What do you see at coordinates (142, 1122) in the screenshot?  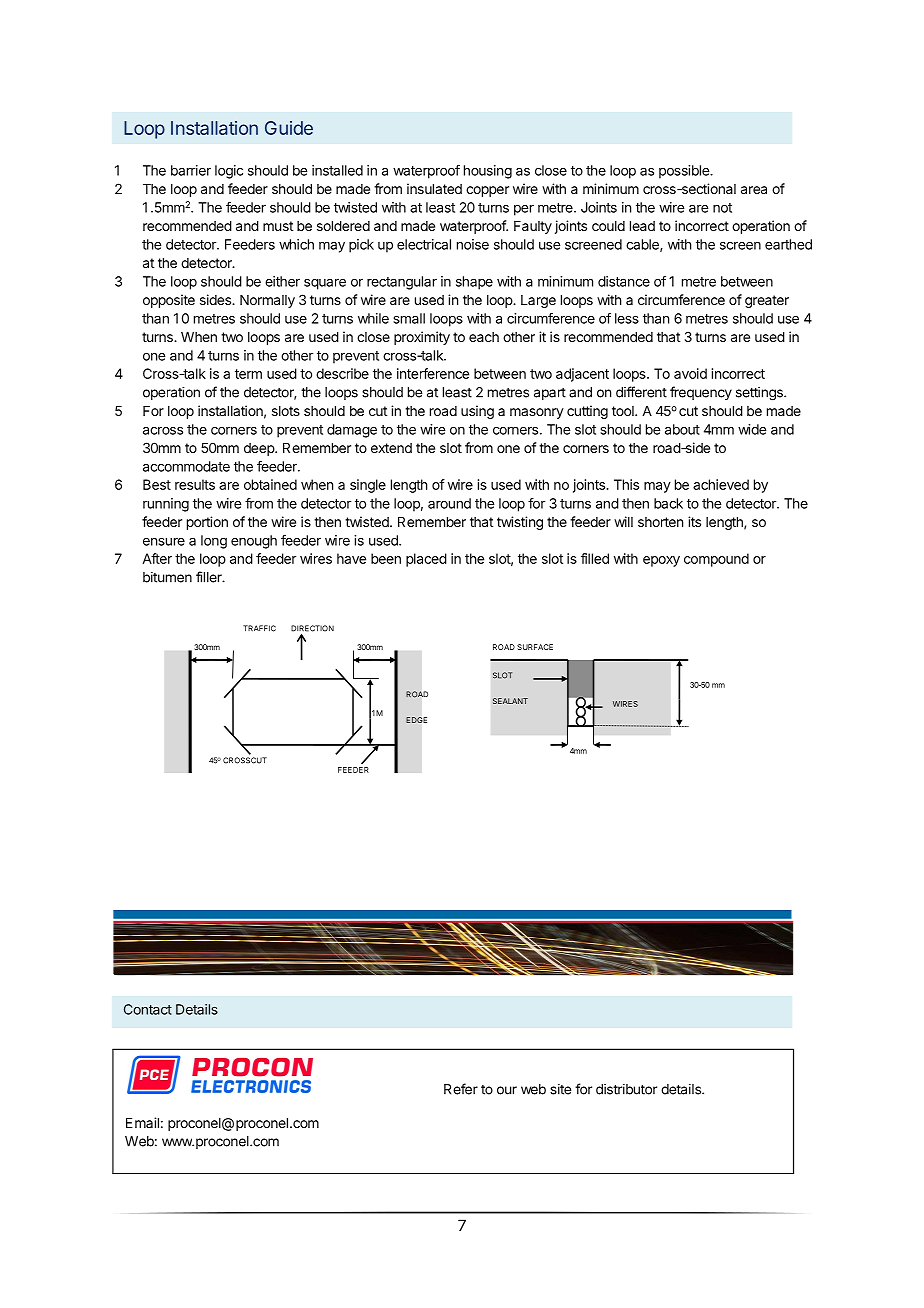 I see `Email` at bounding box center [142, 1122].
